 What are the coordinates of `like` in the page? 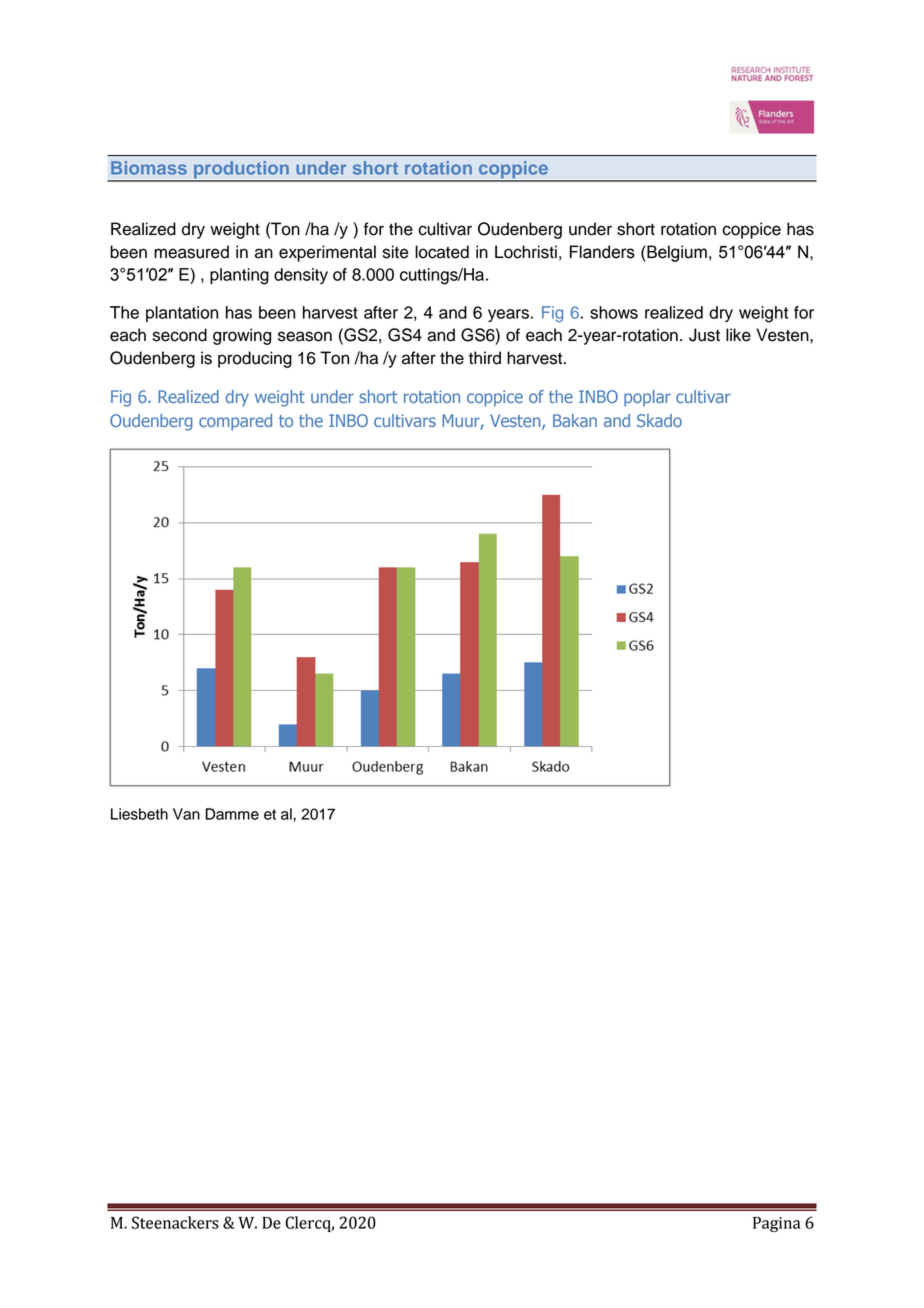 It's located at (738, 335).
